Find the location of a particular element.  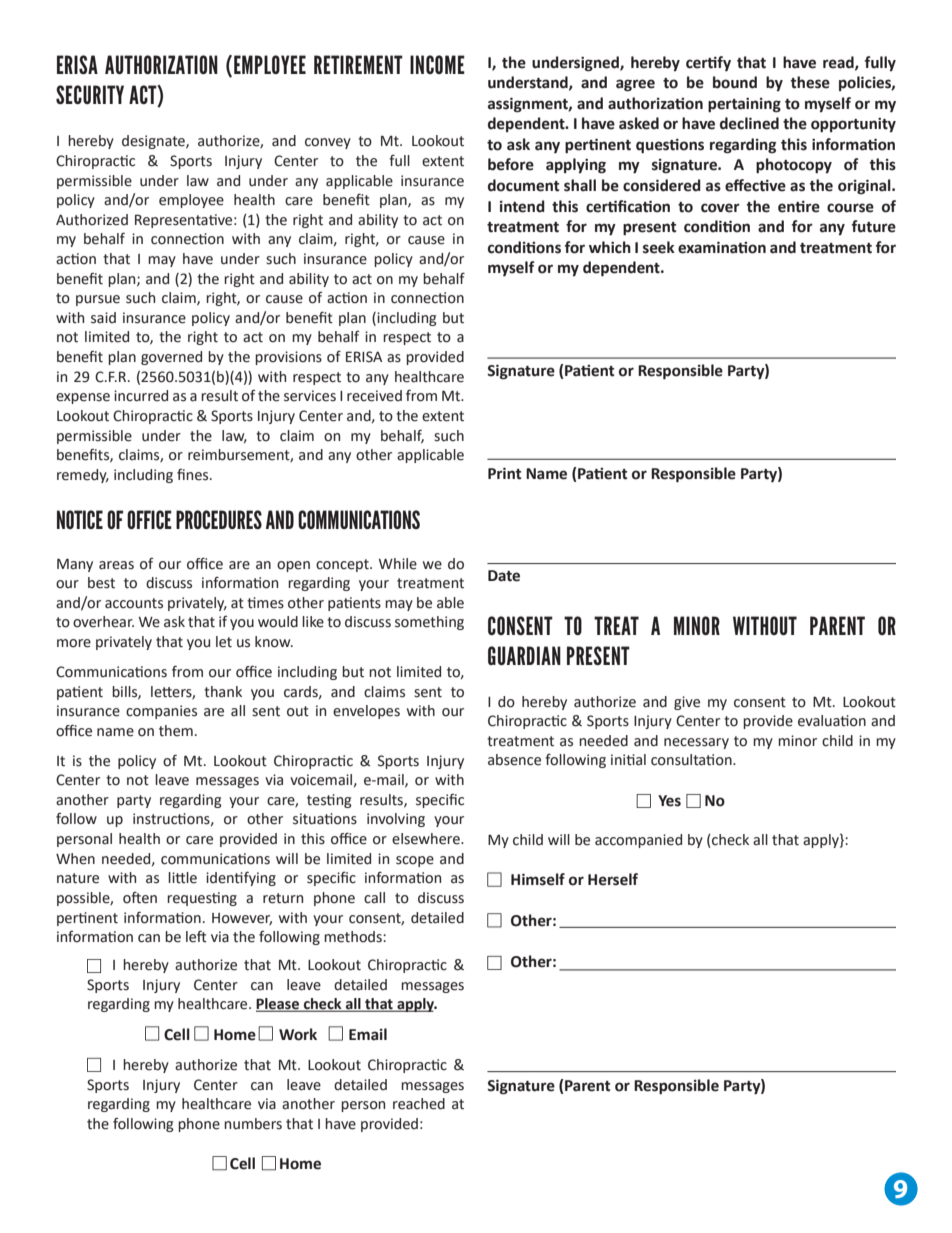

incurred is located at coordinates (141, 396).
